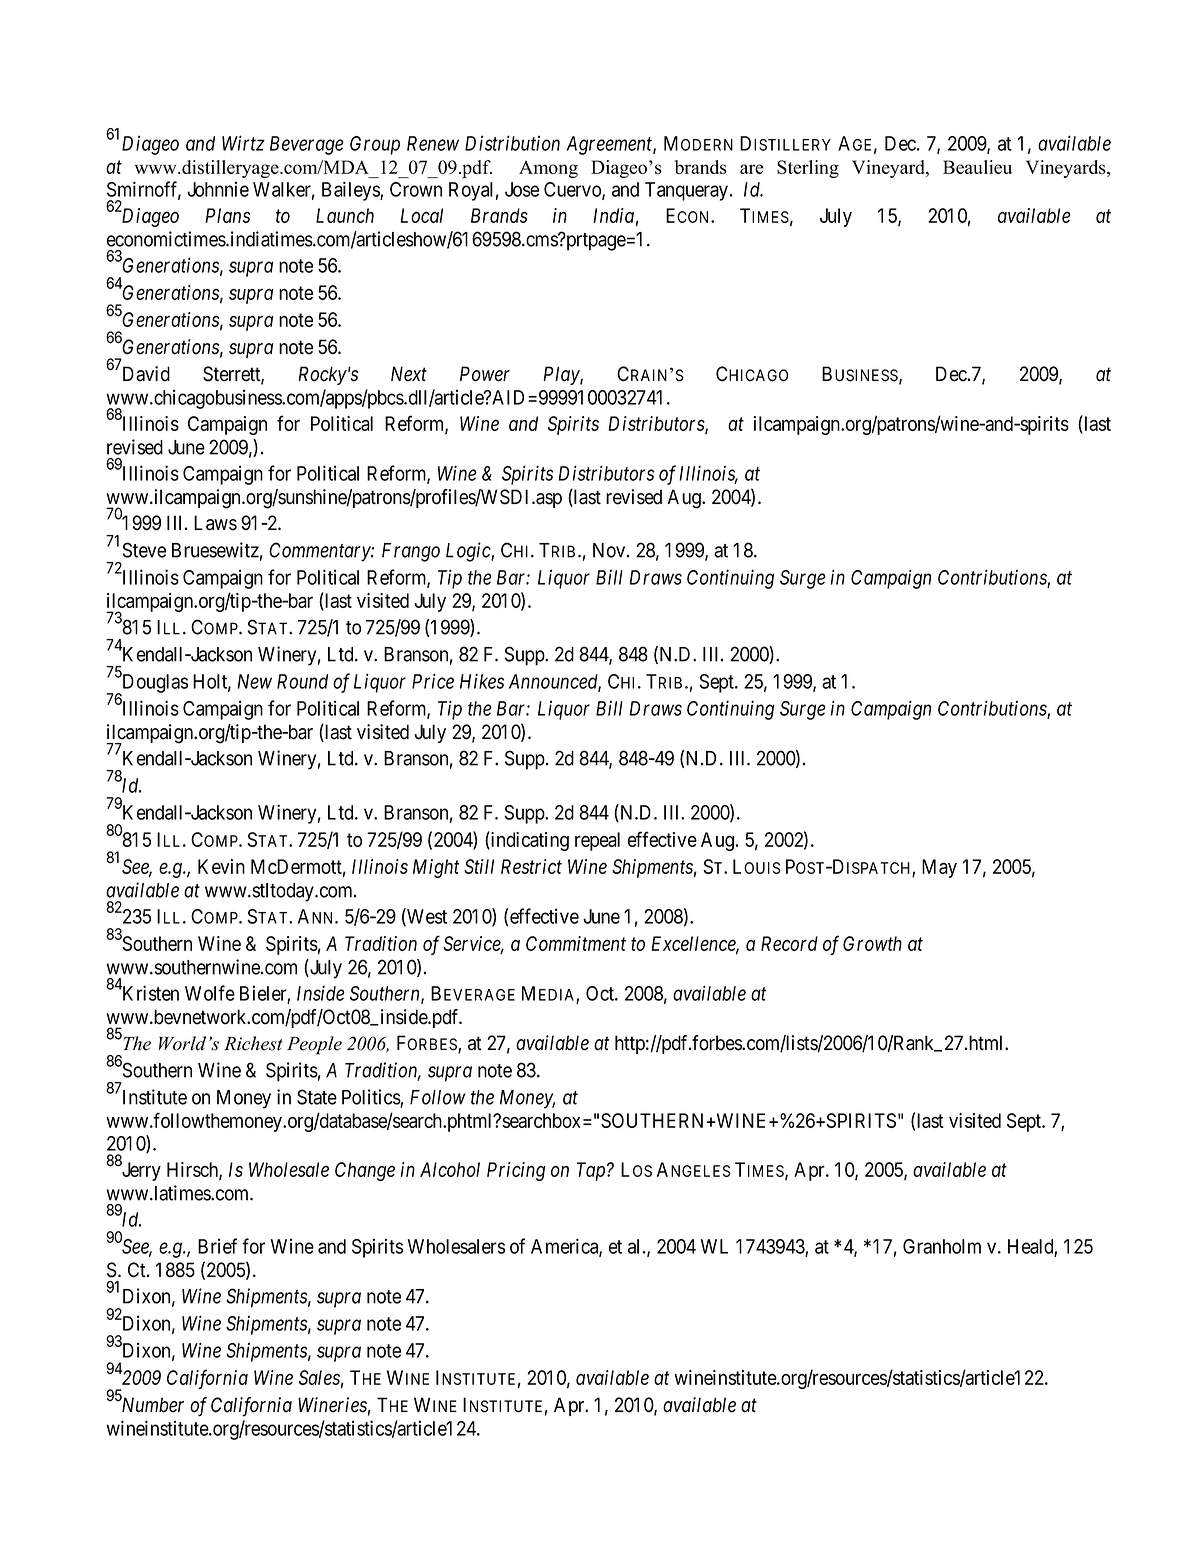  Describe the element at coordinates (939, 868) in the screenshot. I see `May` at that location.
